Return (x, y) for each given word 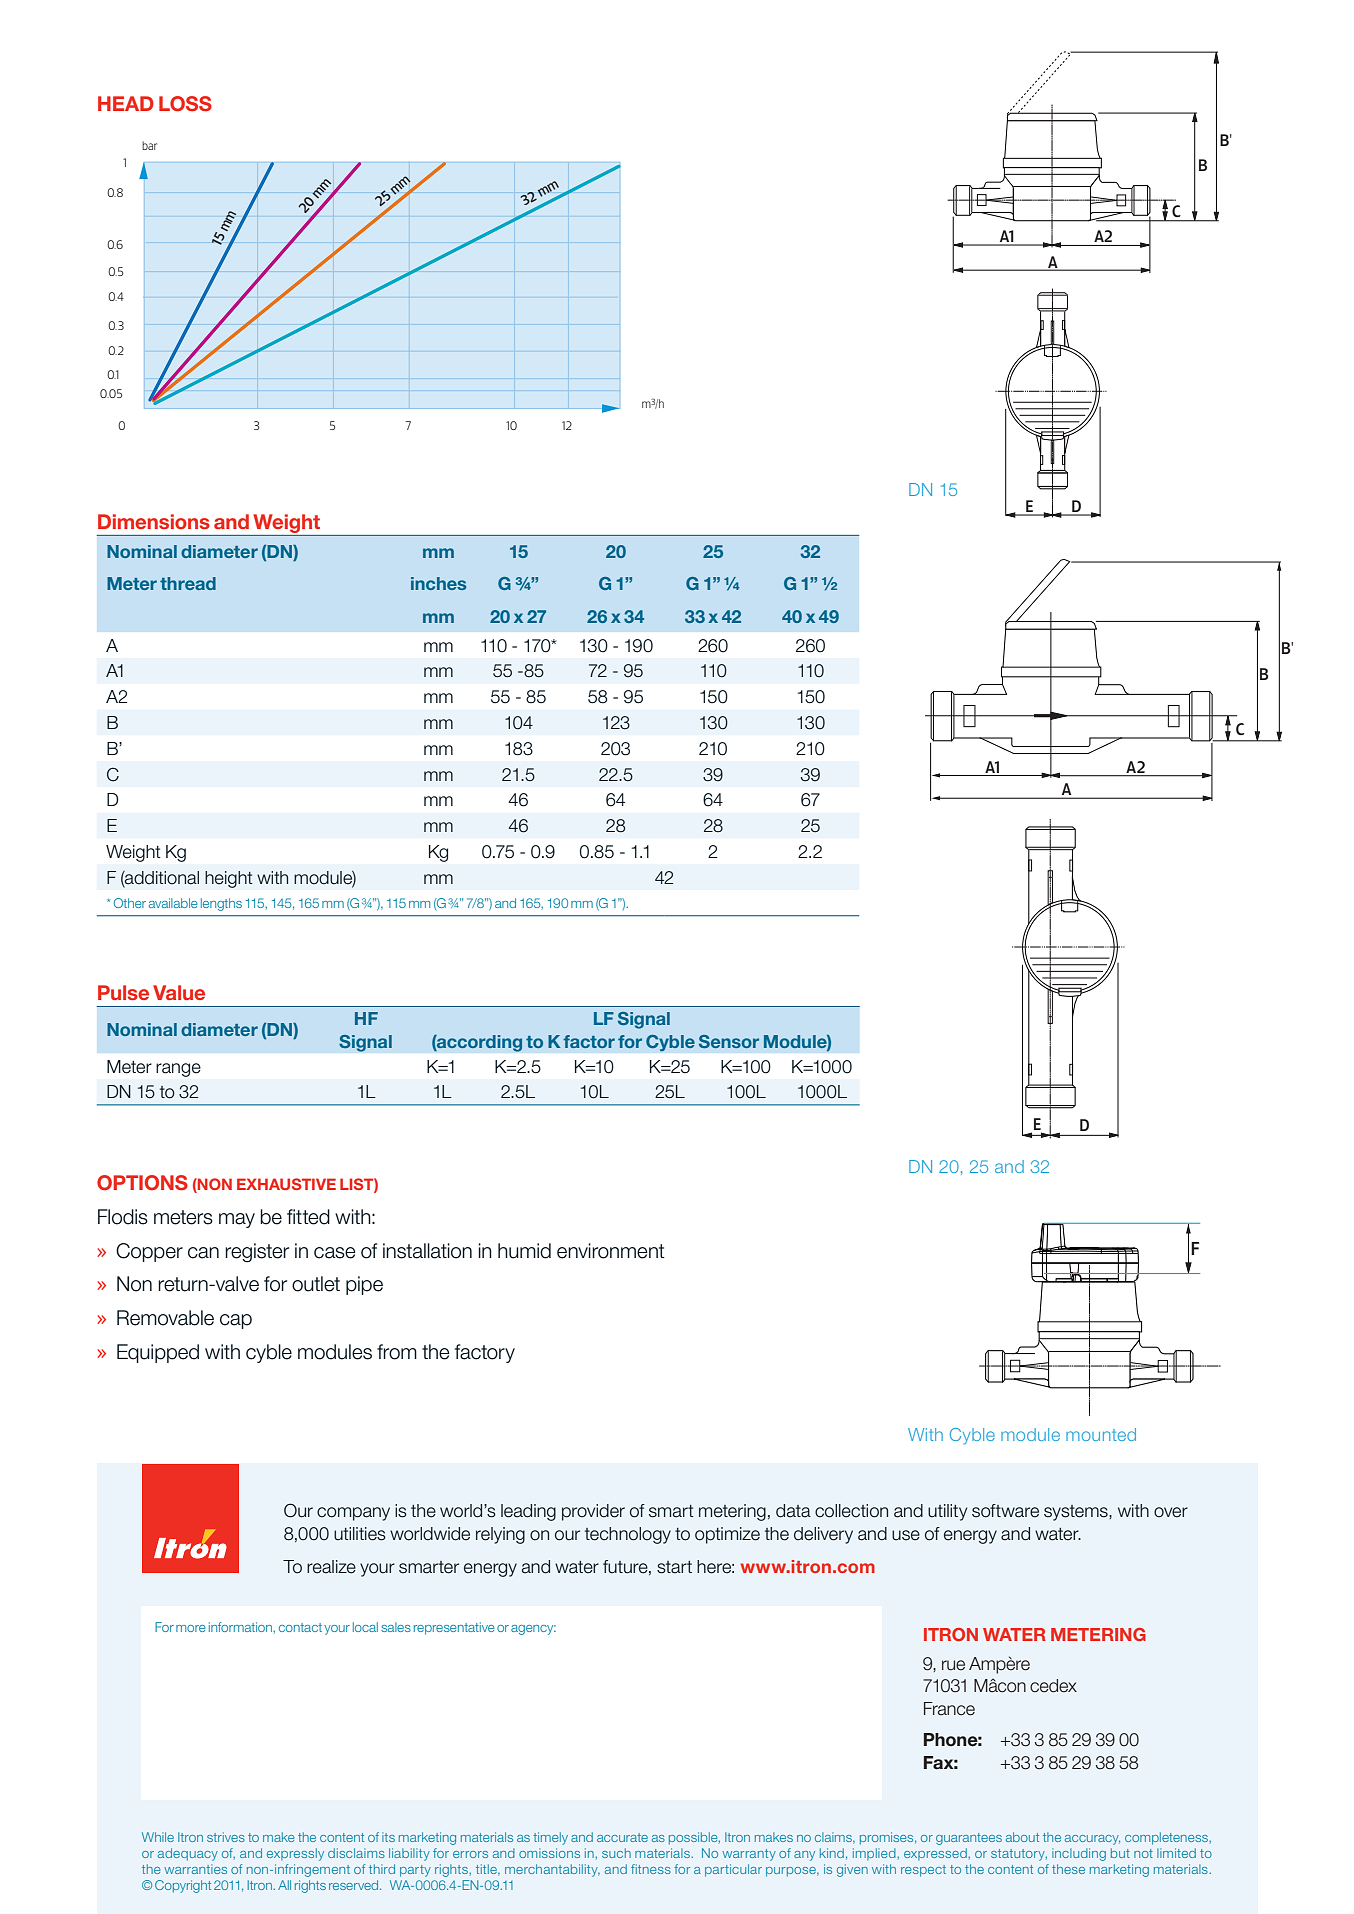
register (257, 1253)
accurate (622, 1837)
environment (611, 1251)
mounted (1101, 1434)
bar (149, 145)
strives (226, 1837)
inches (438, 583)
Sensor (729, 1041)
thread (188, 583)
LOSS (185, 104)
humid (524, 1251)
